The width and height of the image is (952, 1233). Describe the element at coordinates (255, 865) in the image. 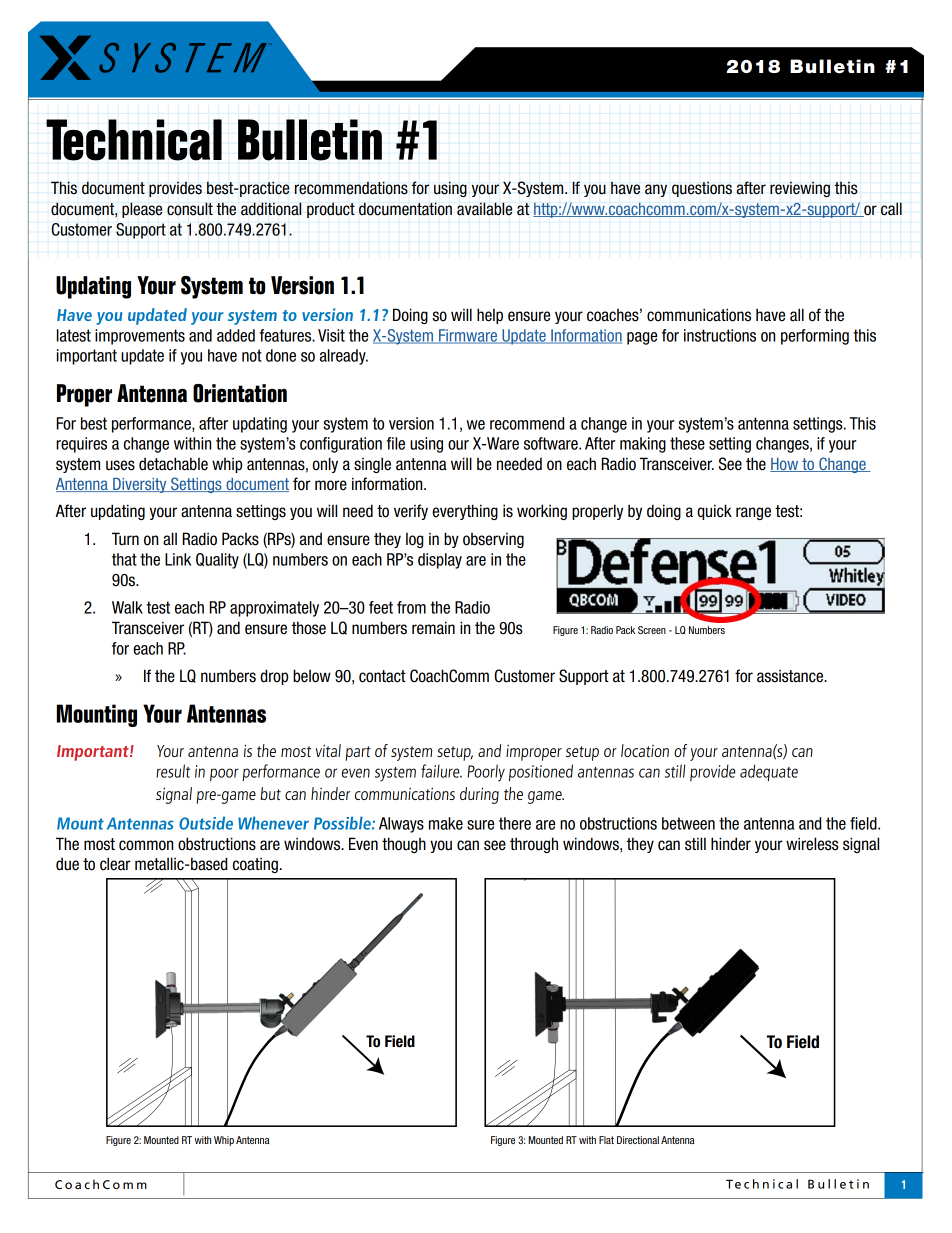

I see `coating` at that location.
